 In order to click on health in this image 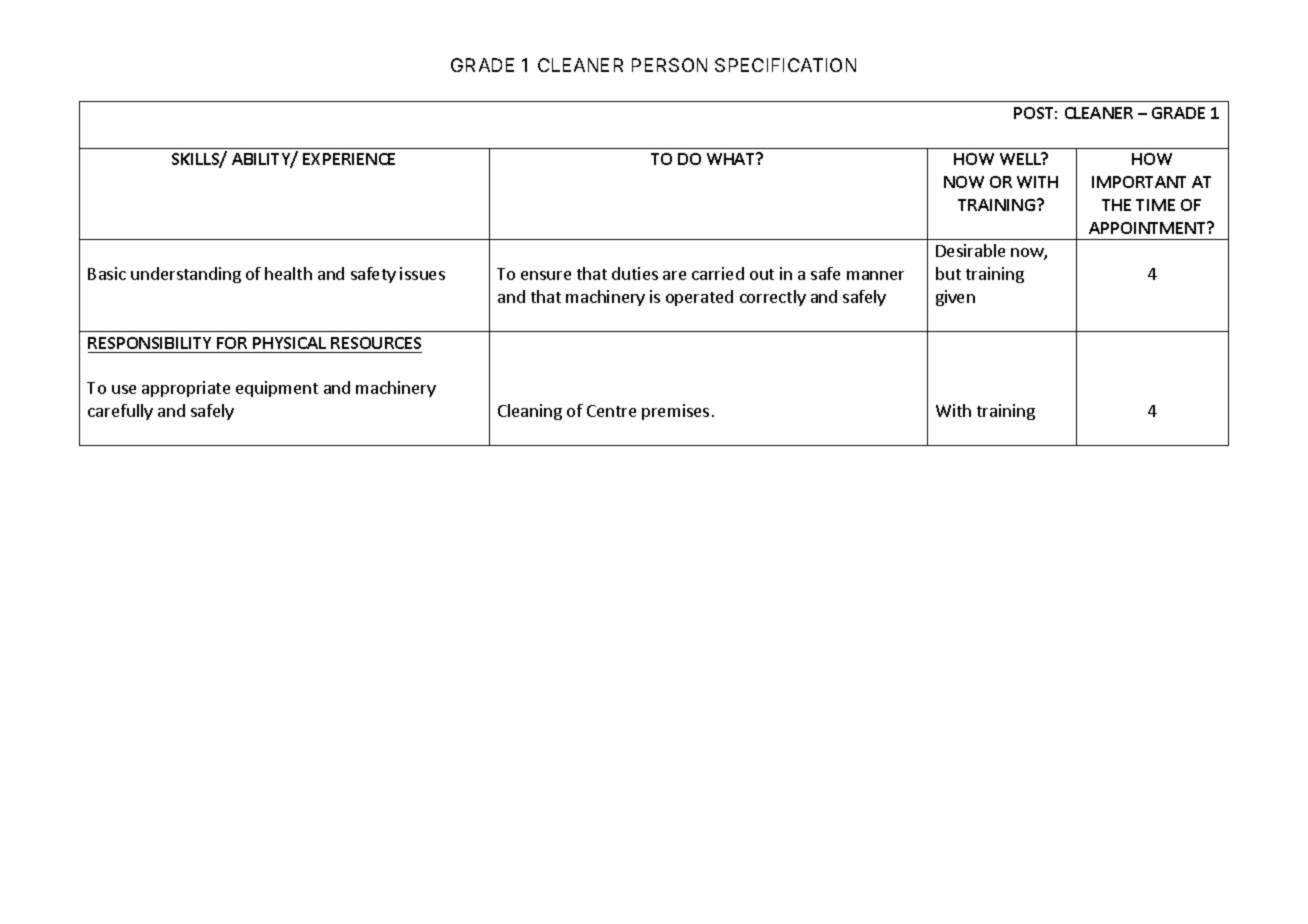, I will do `click(288, 273)`.
